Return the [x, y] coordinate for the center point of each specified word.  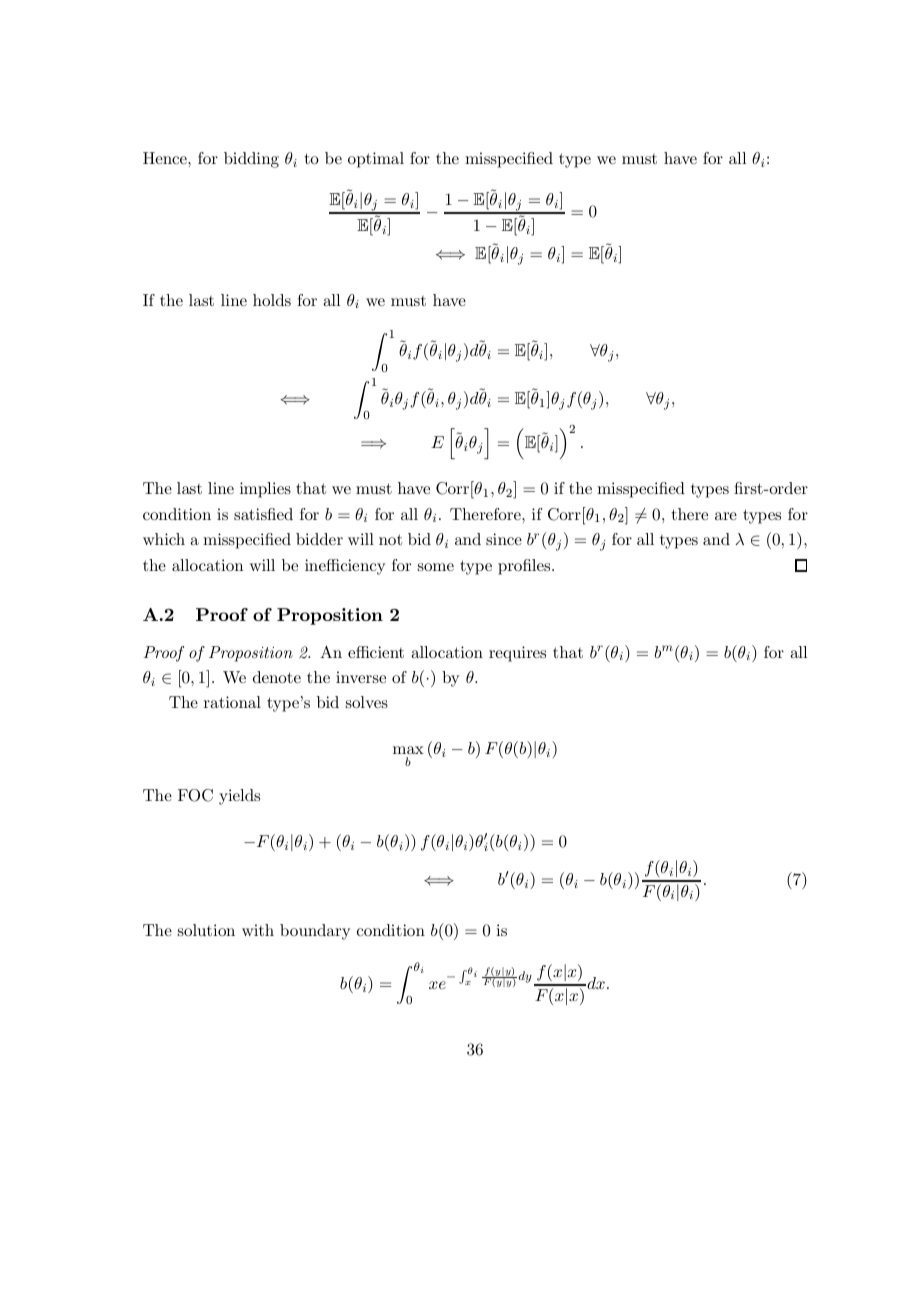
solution [206, 930]
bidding [251, 160]
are [726, 516]
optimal [376, 160]
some [436, 567]
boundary [315, 932]
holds [272, 300]
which [164, 539]
